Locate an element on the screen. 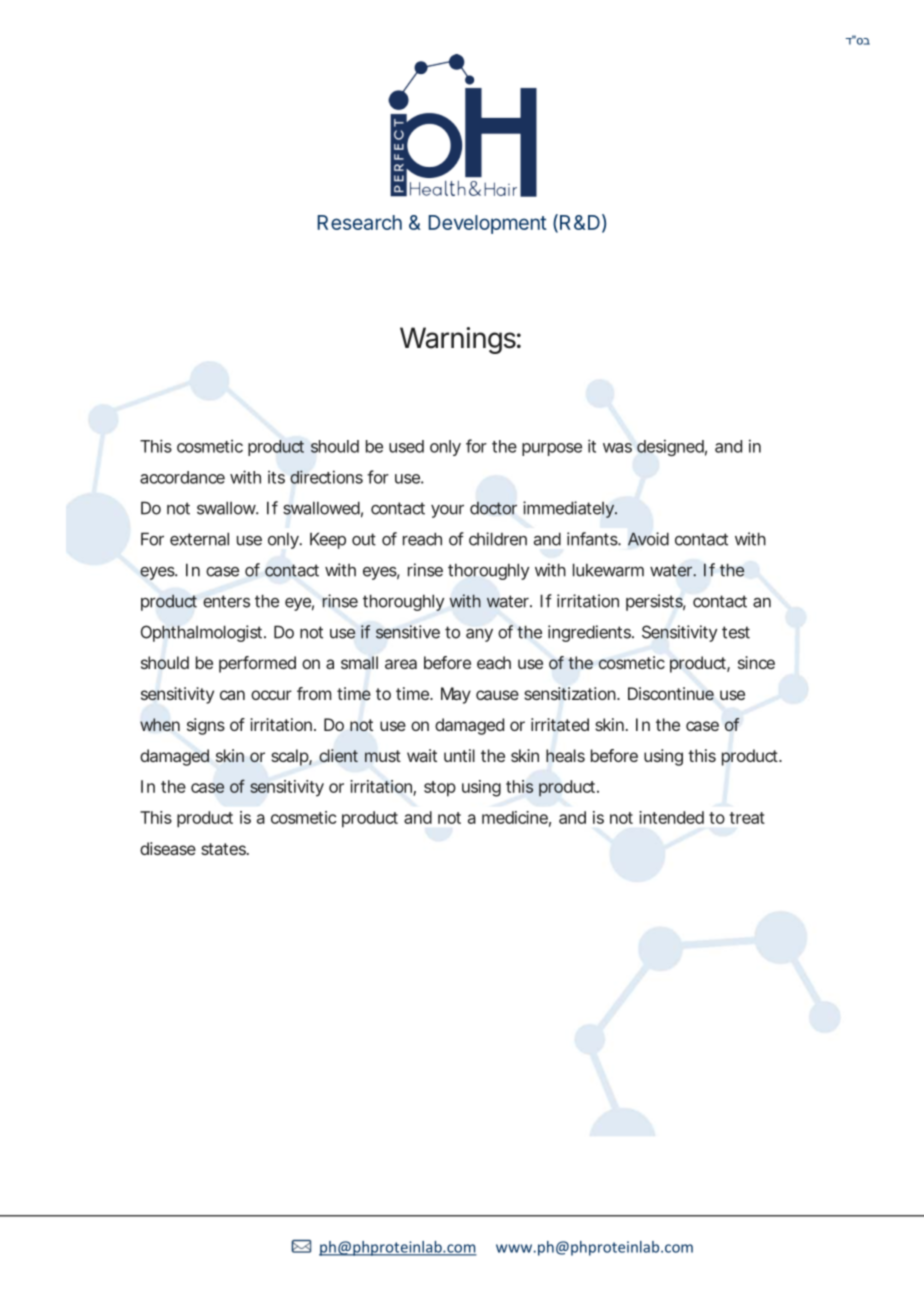 This screenshot has height=1308, width=924. designed is located at coordinates (672, 447).
